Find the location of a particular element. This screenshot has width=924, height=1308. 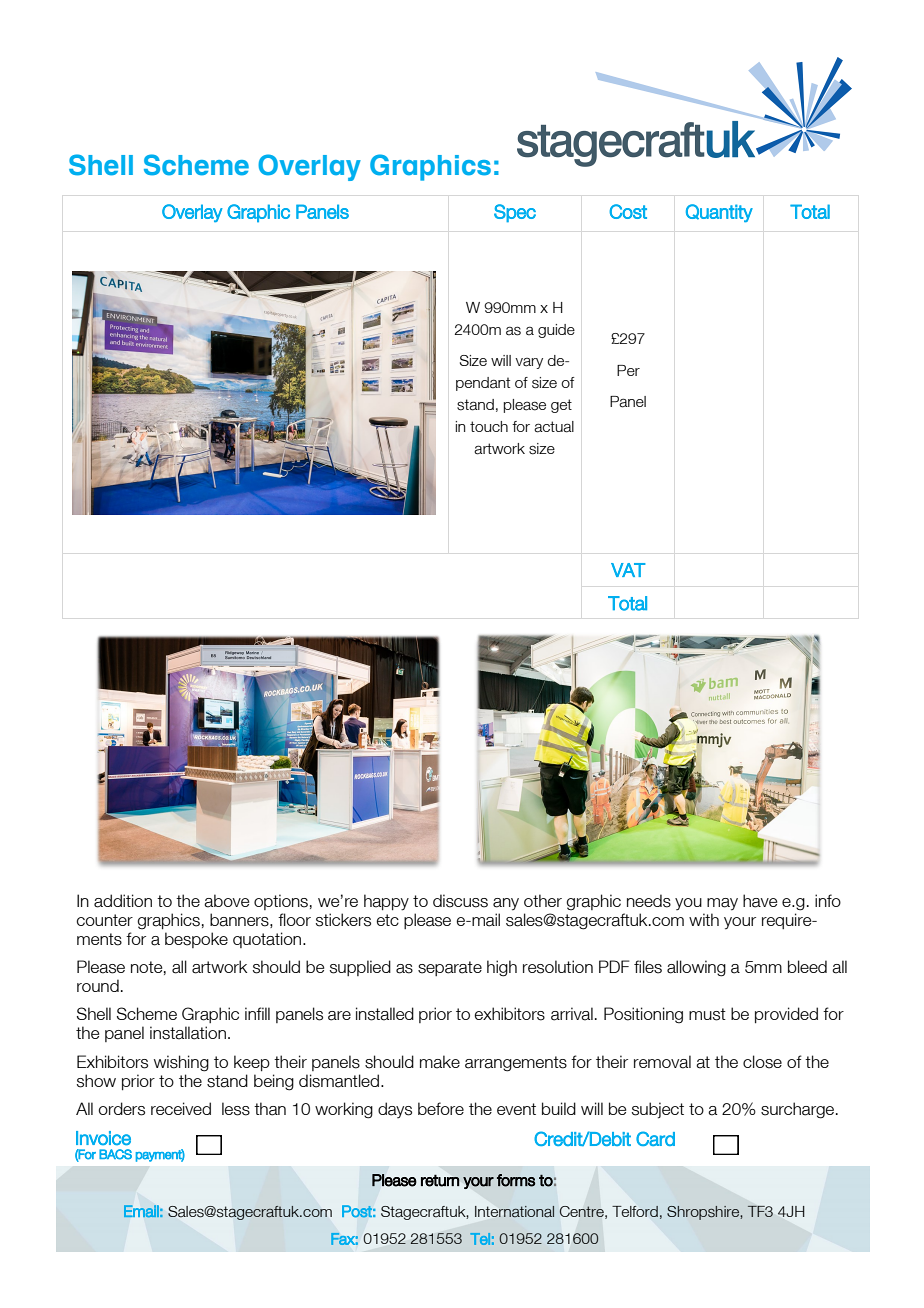

VAT is located at coordinates (628, 570).
